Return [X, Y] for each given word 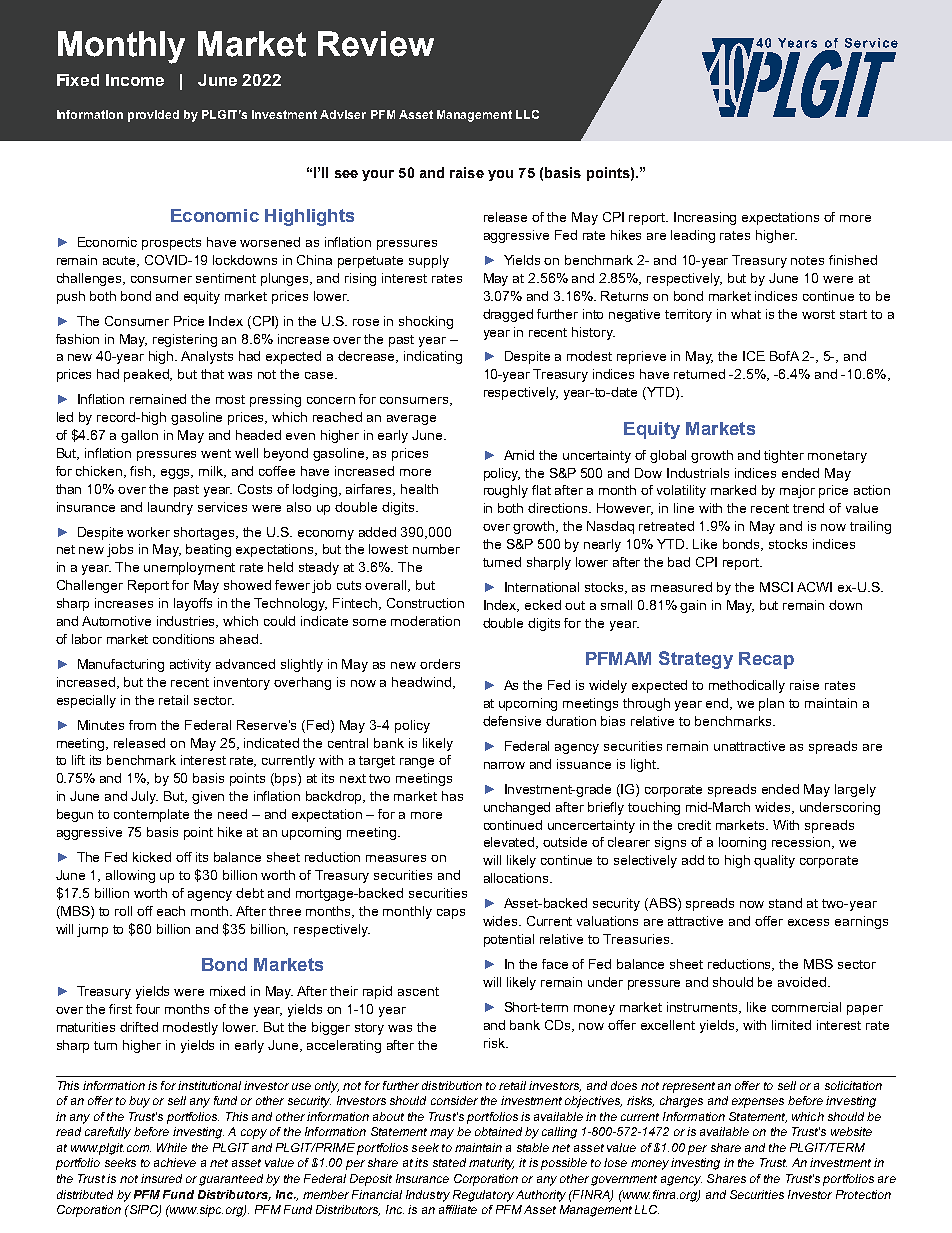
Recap [766, 660]
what [746, 314]
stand [785, 903]
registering [185, 340]
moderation [425, 621]
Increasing [705, 218]
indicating [433, 357]
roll [123, 911]
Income [135, 80]
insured [161, 1178]
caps [451, 914]
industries [187, 622]
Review [376, 44]
